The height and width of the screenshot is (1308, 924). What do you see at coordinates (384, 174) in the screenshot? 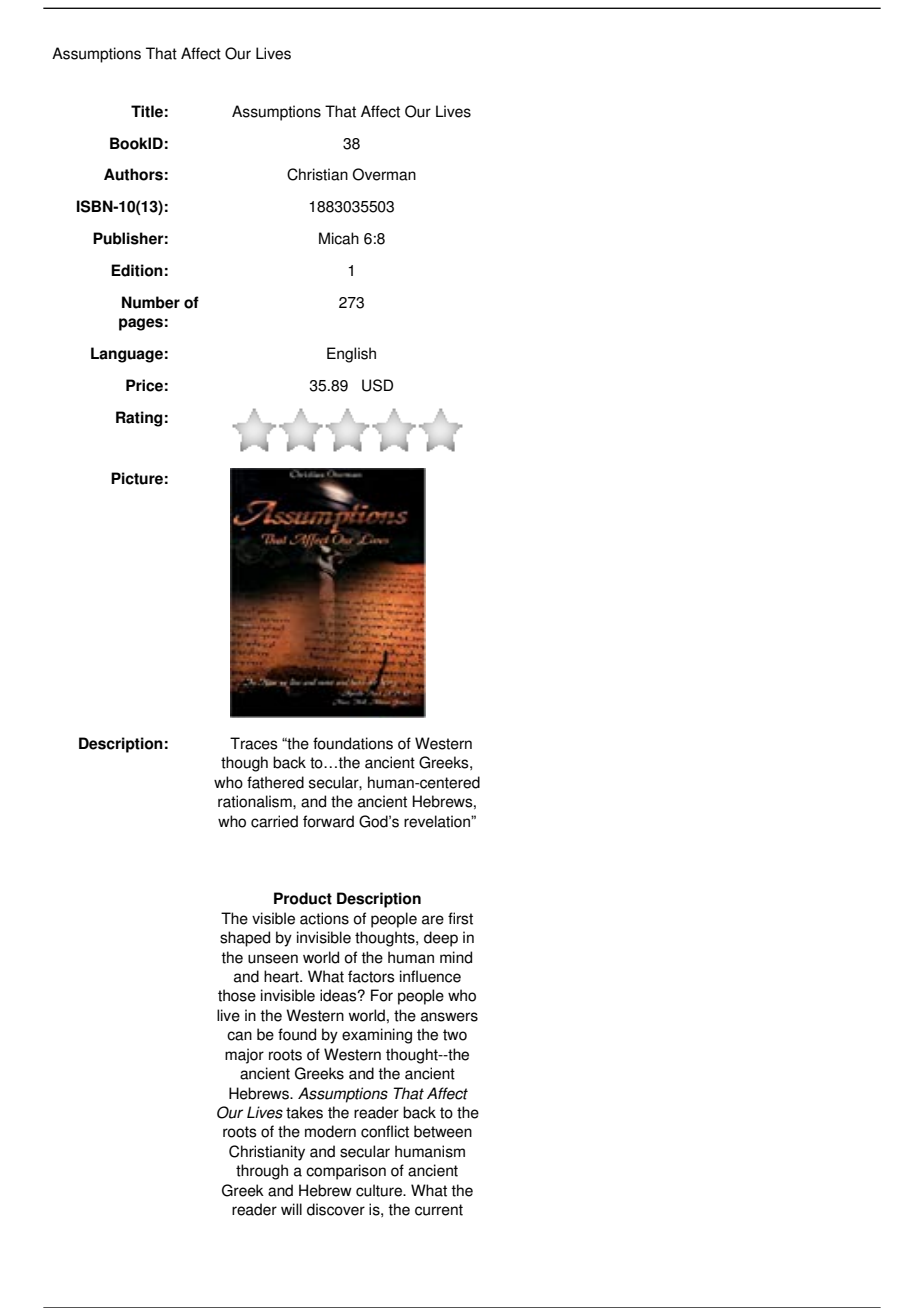
I see `Overman` at bounding box center [384, 174].
